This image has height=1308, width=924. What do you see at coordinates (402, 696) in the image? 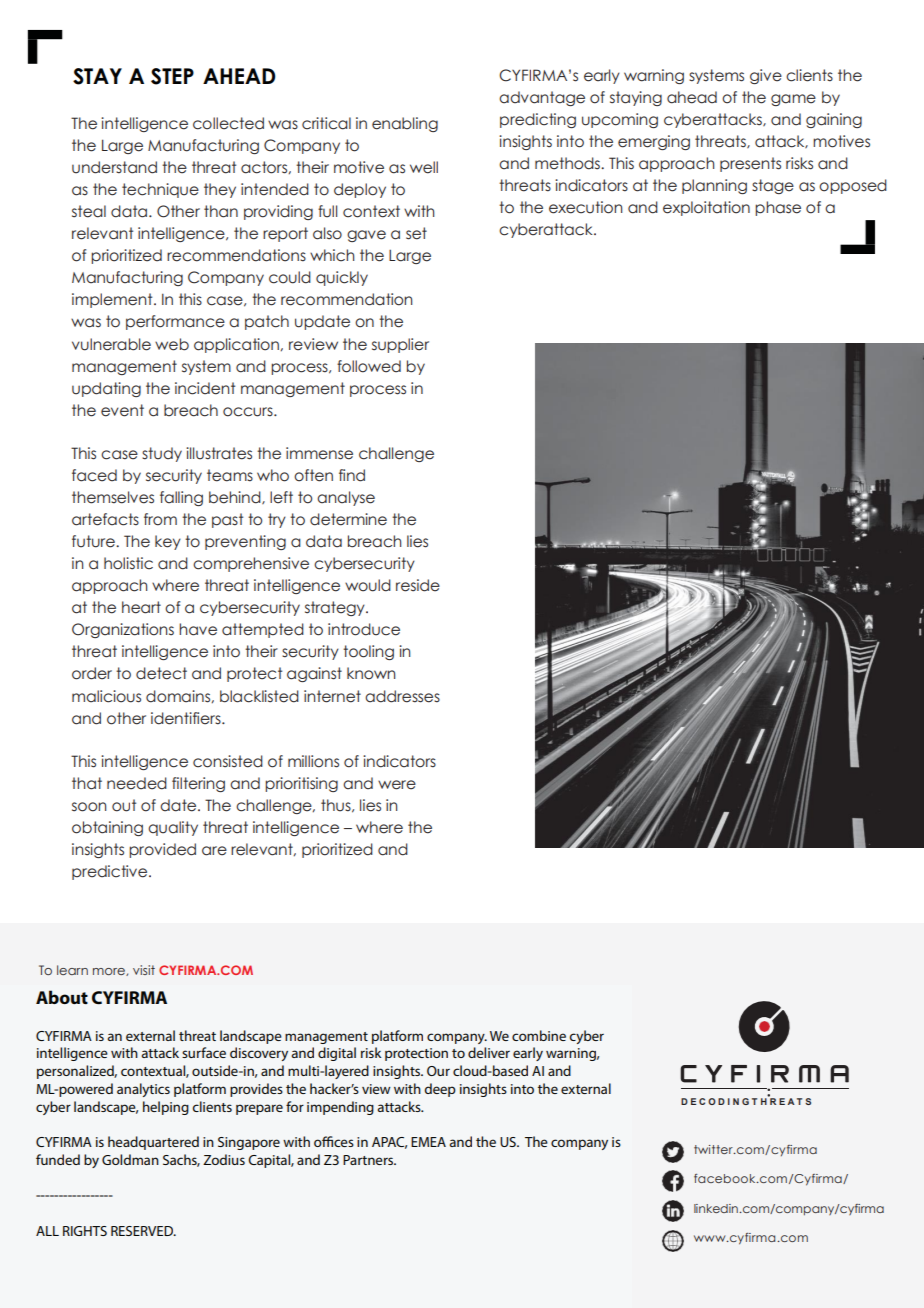
I see `addresses` at bounding box center [402, 696].
